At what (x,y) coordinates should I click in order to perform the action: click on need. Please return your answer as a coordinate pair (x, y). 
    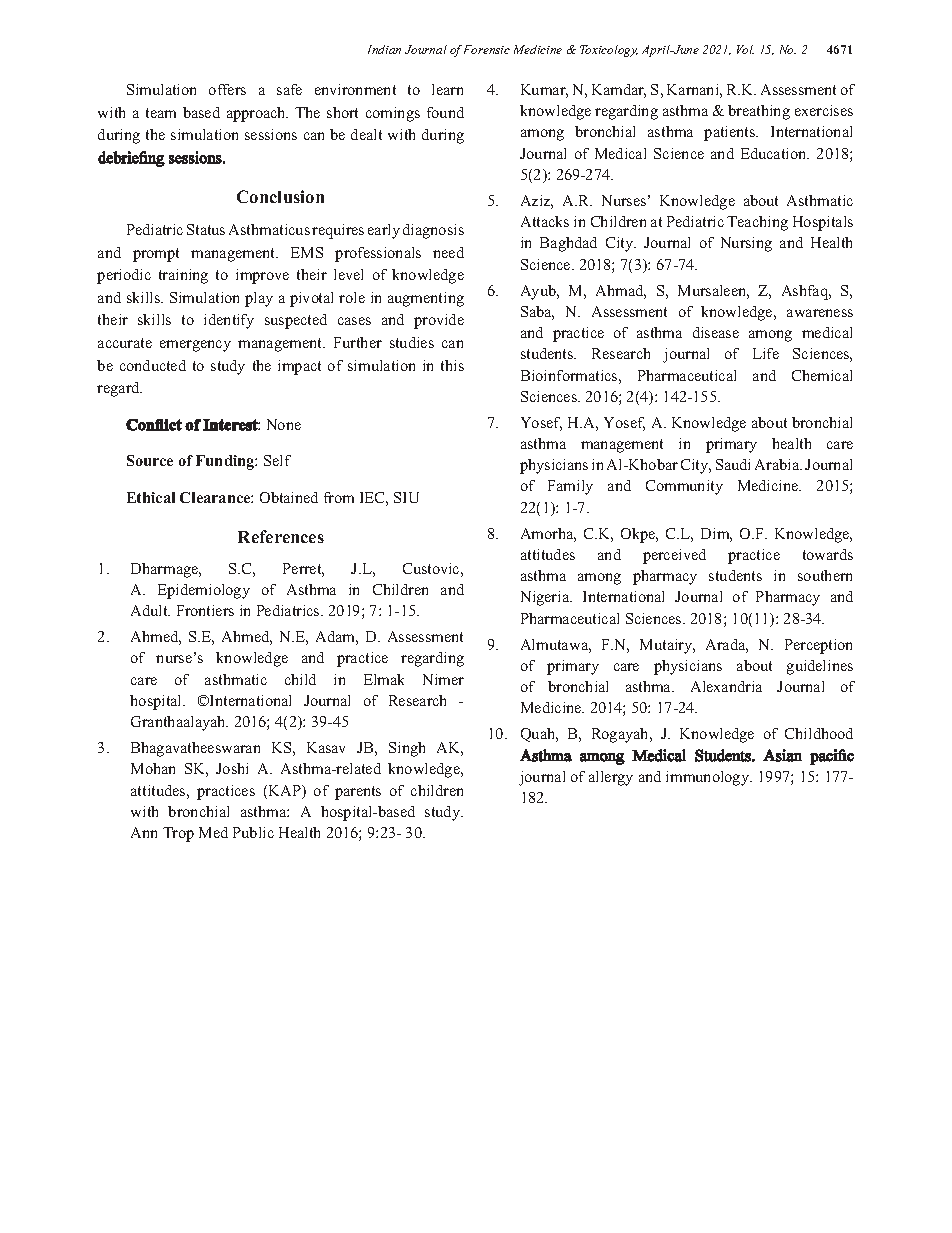
    Looking at the image, I should click on (448, 252).
